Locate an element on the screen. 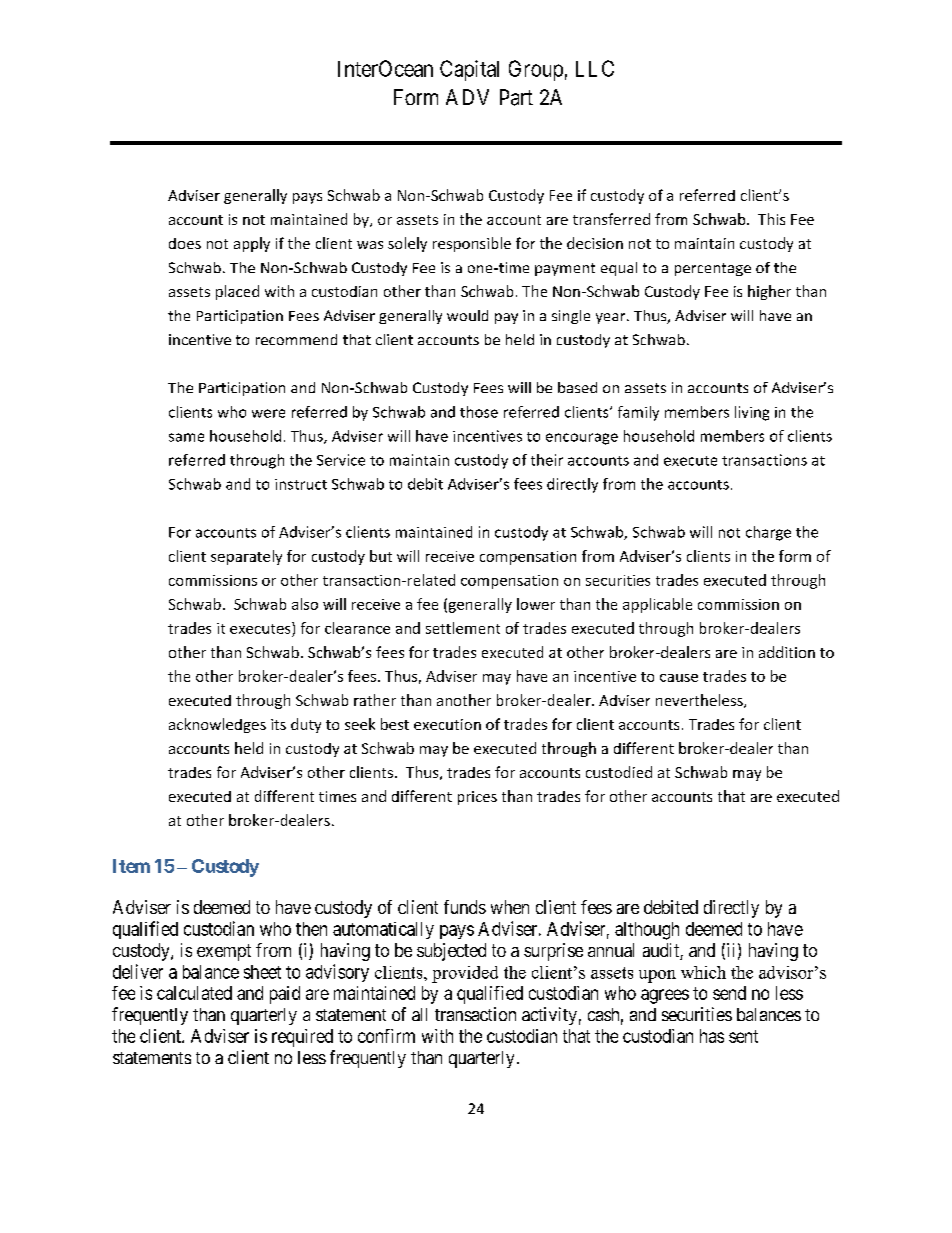 This screenshot has width=952, height=1233. higher is located at coordinates (769, 292).
